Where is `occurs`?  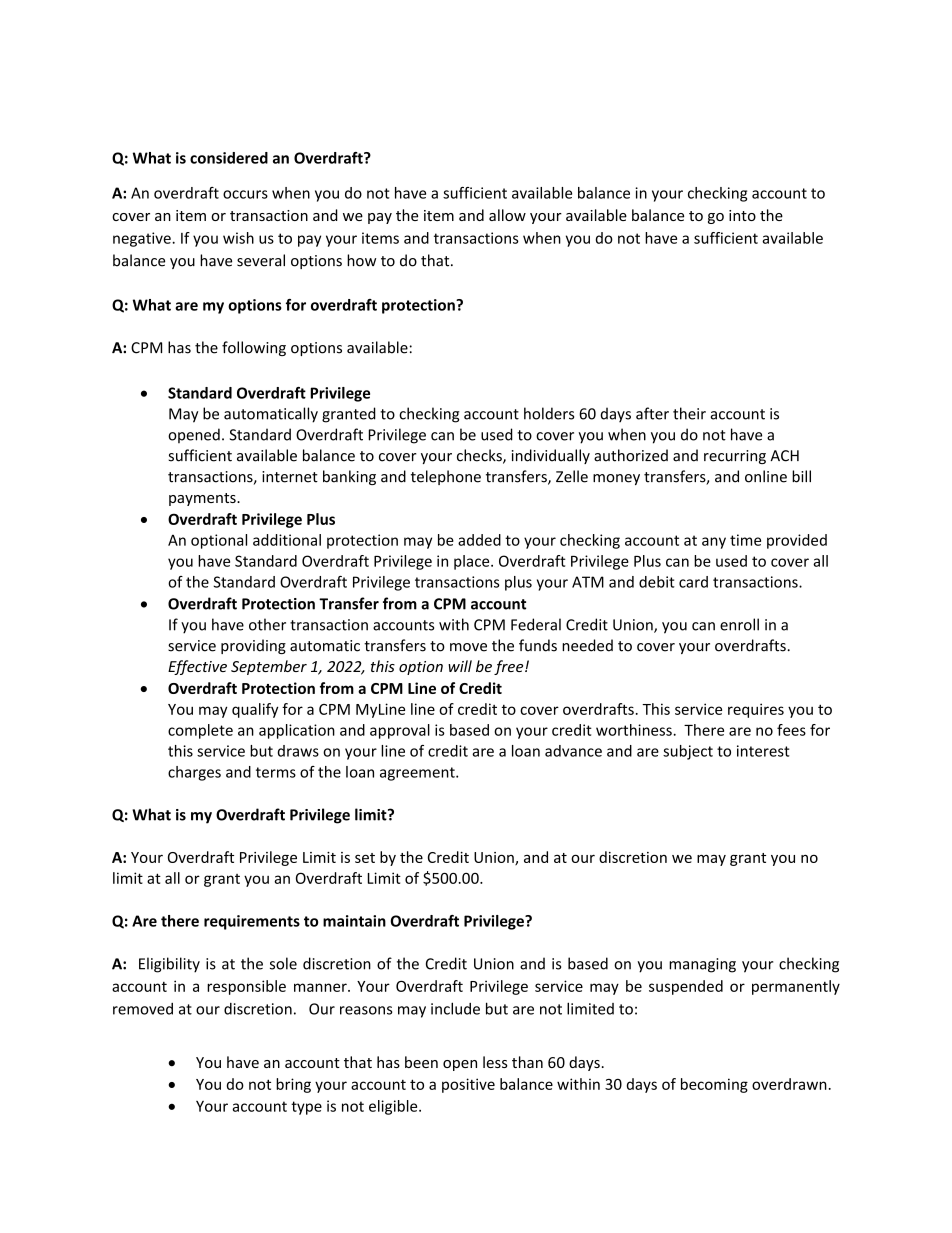
occurs is located at coordinates (245, 194).
